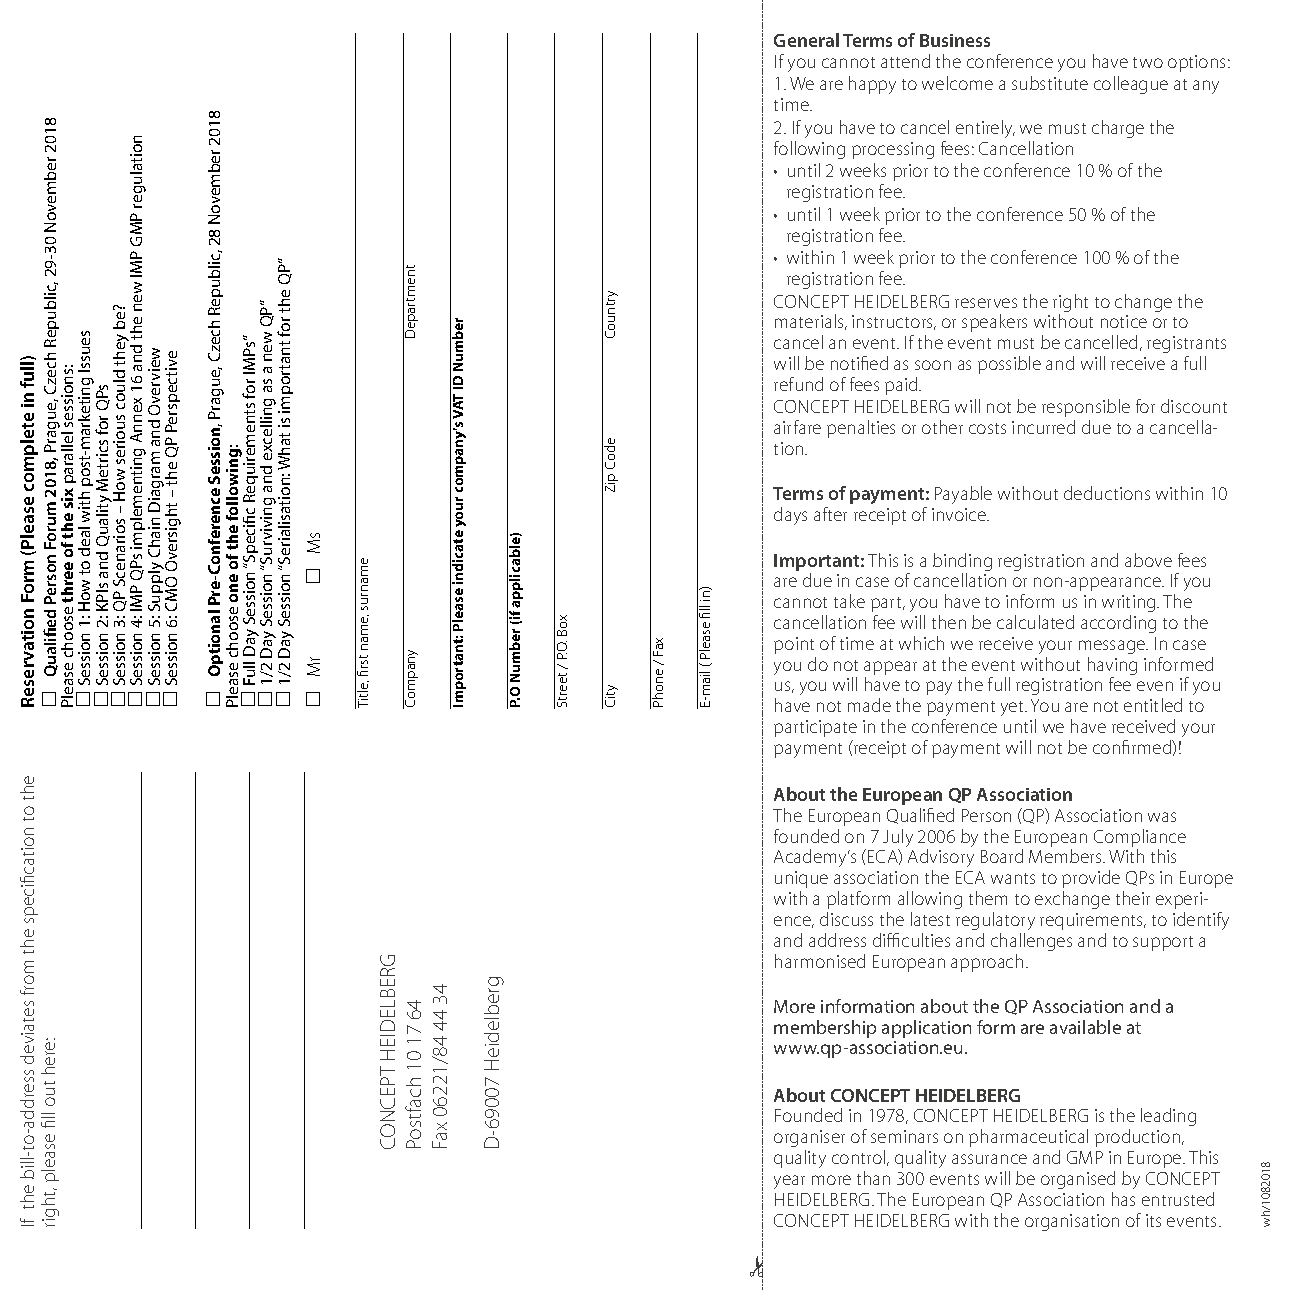 The height and width of the screenshot is (1290, 1290). What do you see at coordinates (957, 83) in the screenshot?
I see `welcome` at bounding box center [957, 83].
